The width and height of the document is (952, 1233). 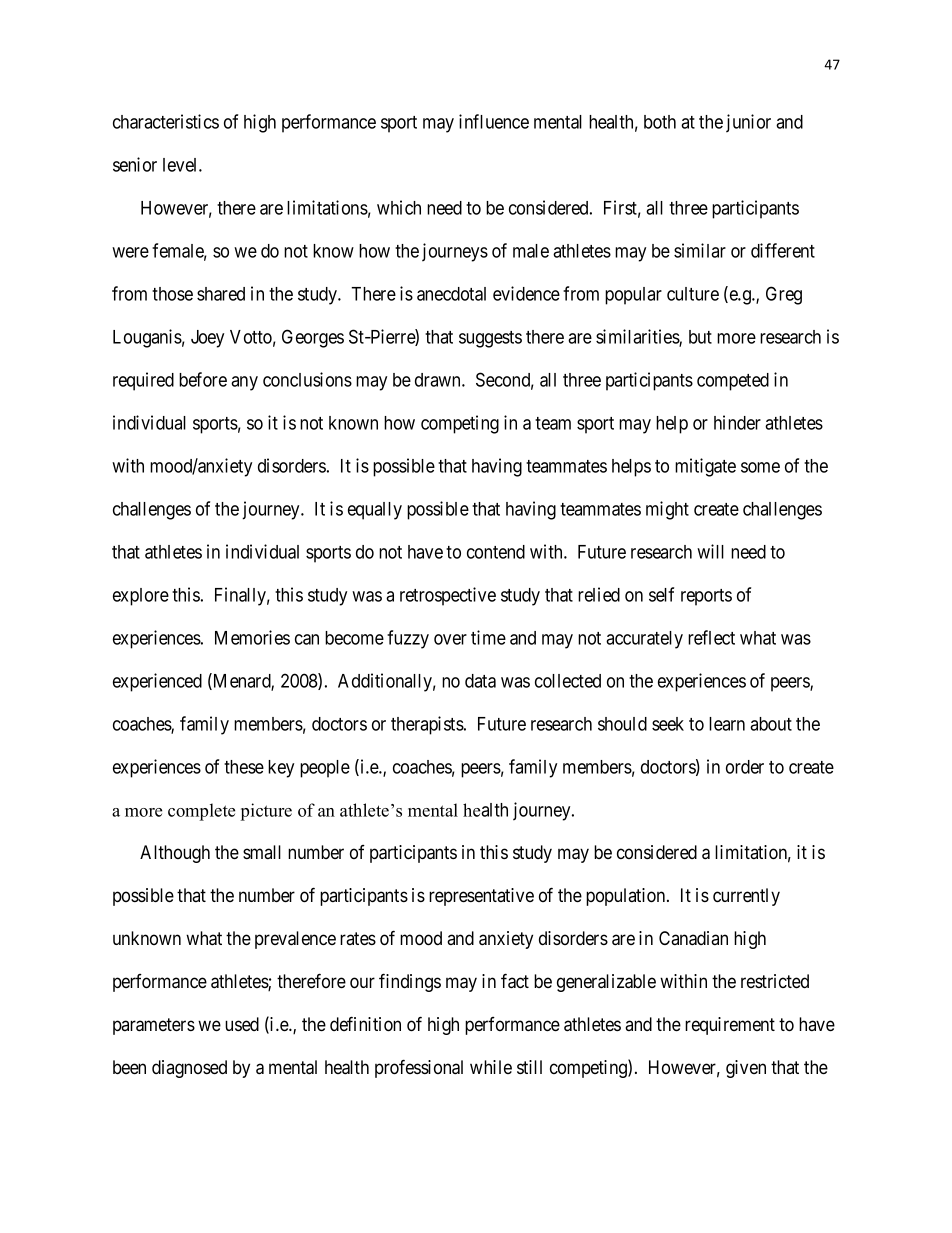 I want to click on junior, so click(x=748, y=123).
